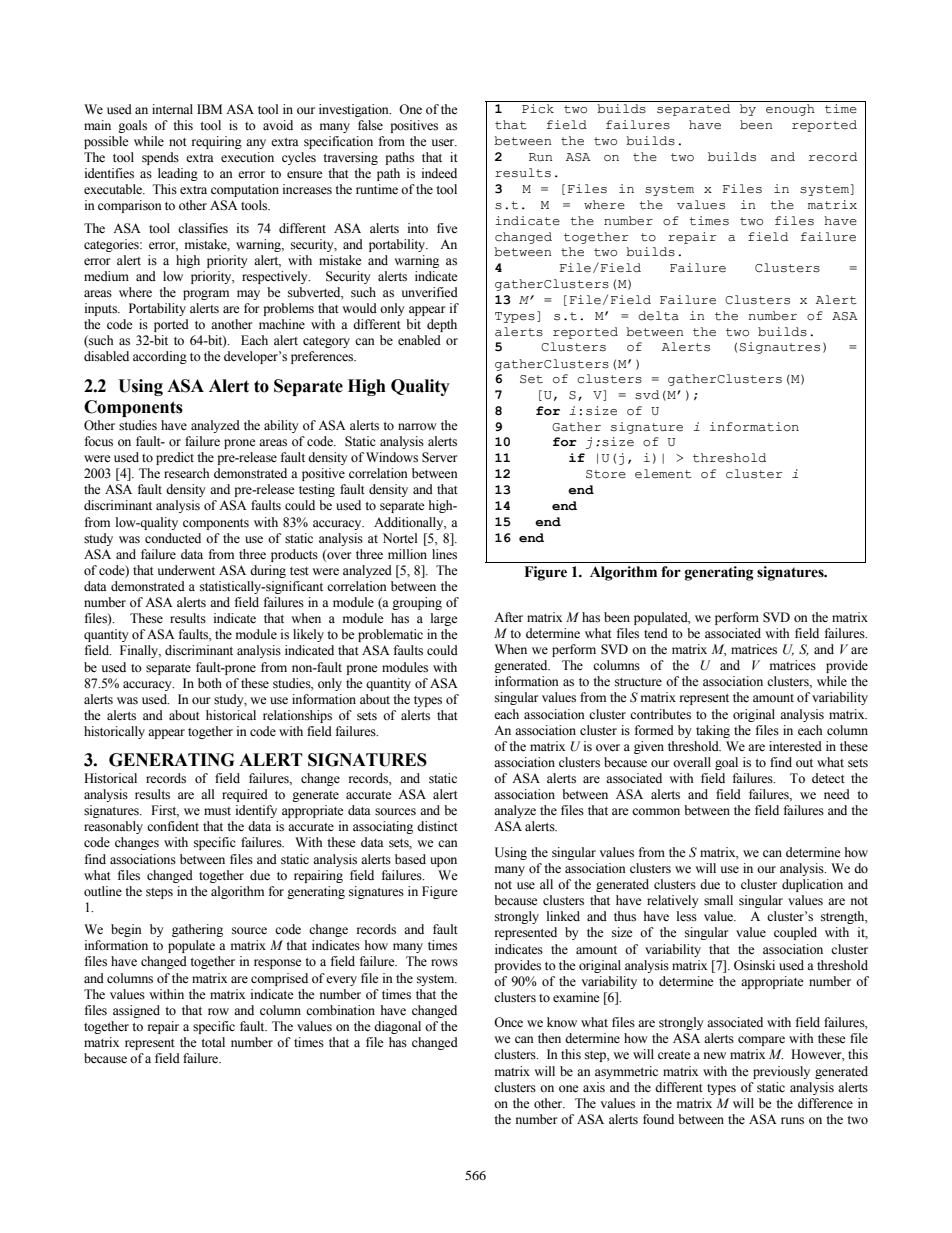 The width and height of the page is (952, 1233). I want to click on large, so click(444, 619).
